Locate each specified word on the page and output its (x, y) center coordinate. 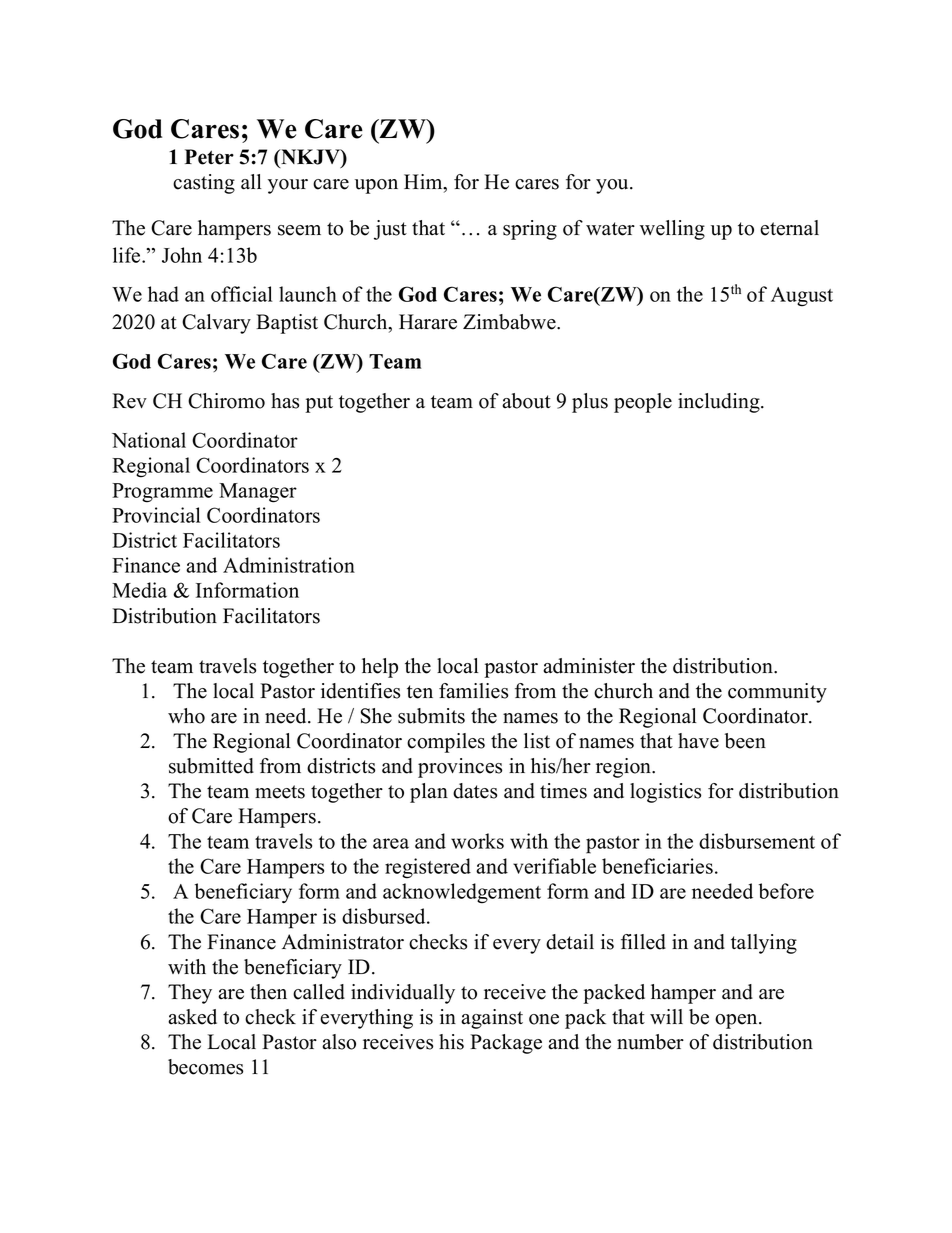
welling (672, 230)
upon (376, 186)
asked (192, 1017)
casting (204, 184)
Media (139, 590)
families (473, 691)
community (777, 693)
